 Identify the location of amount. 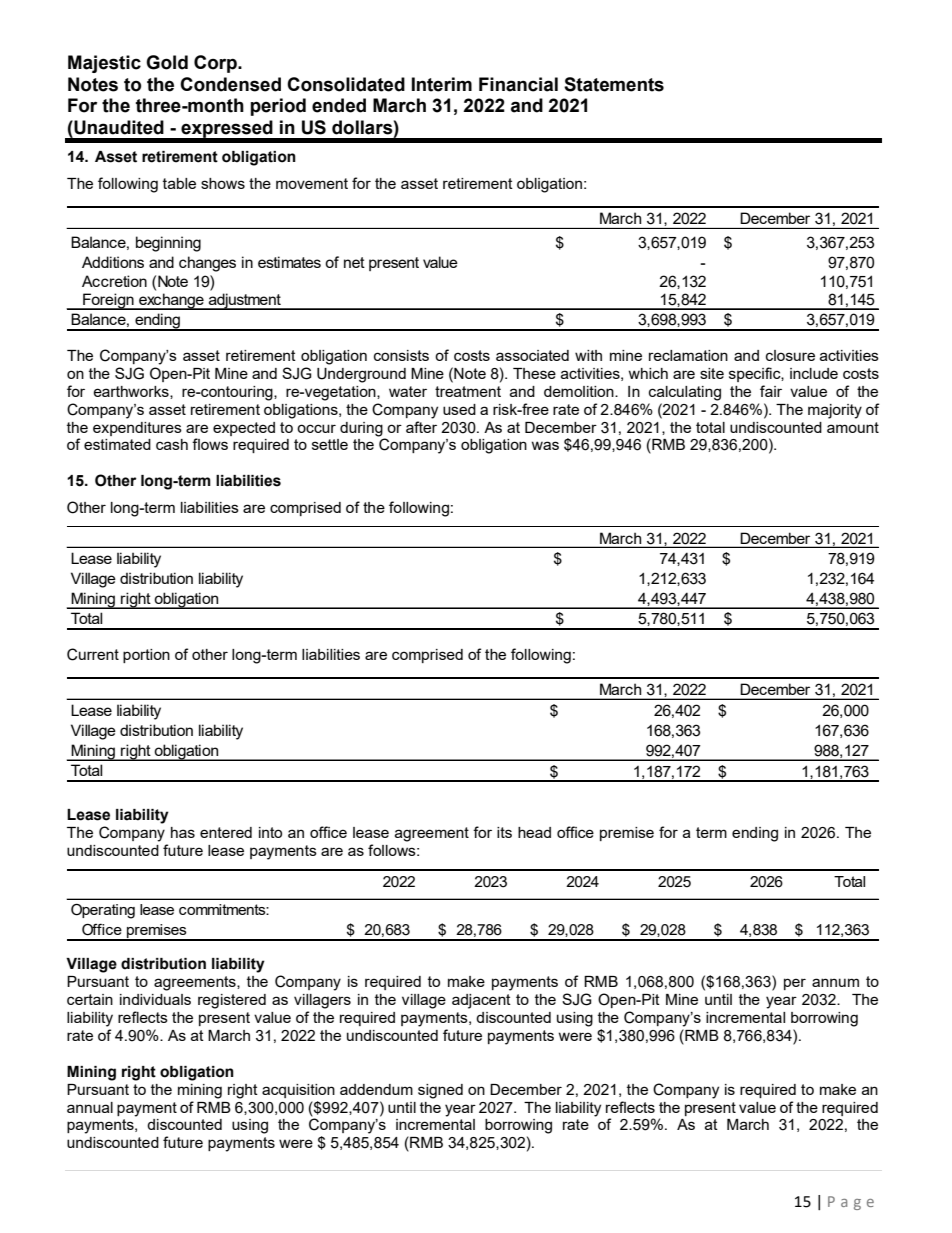
(853, 427).
